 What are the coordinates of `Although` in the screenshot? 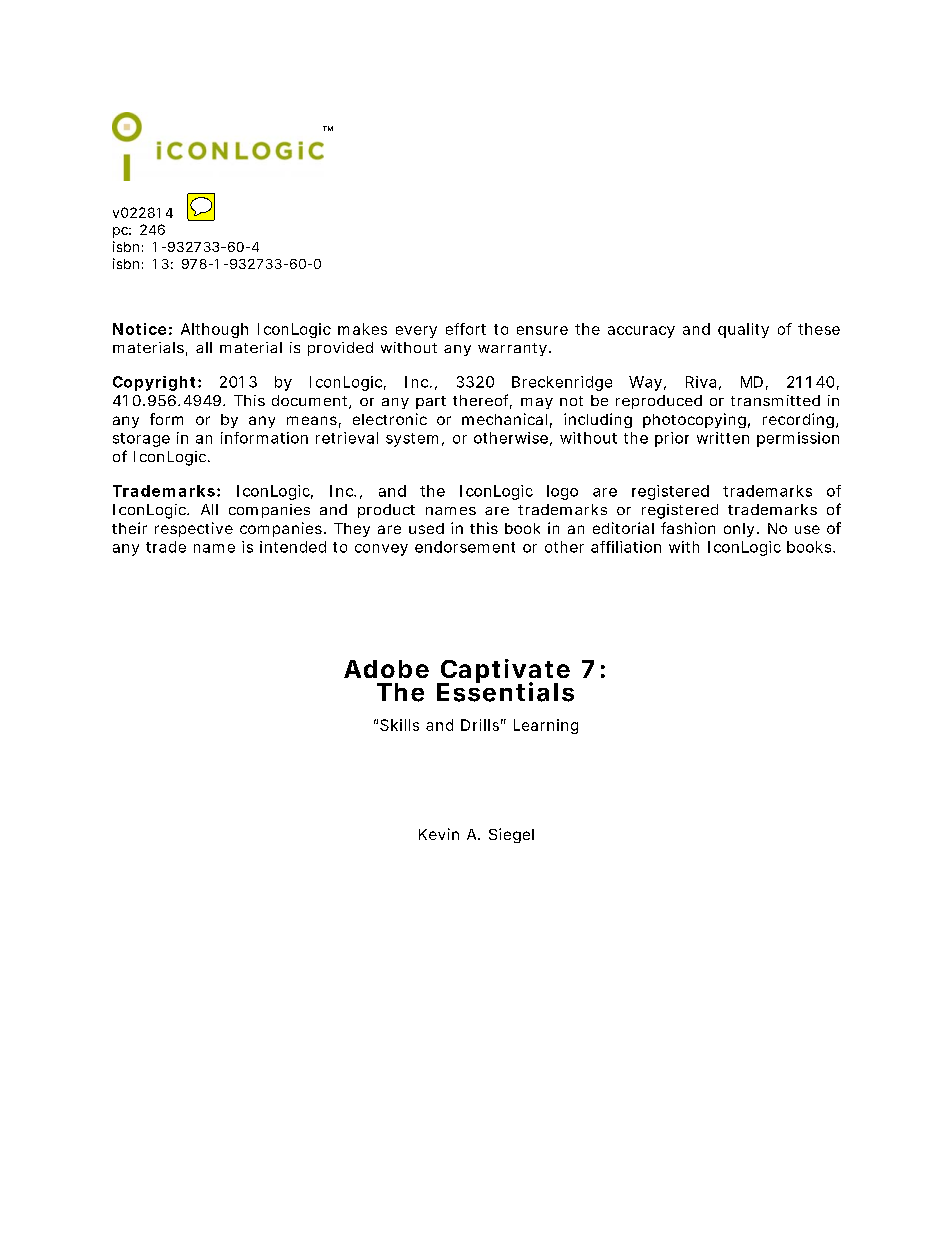 It's located at (214, 330).
